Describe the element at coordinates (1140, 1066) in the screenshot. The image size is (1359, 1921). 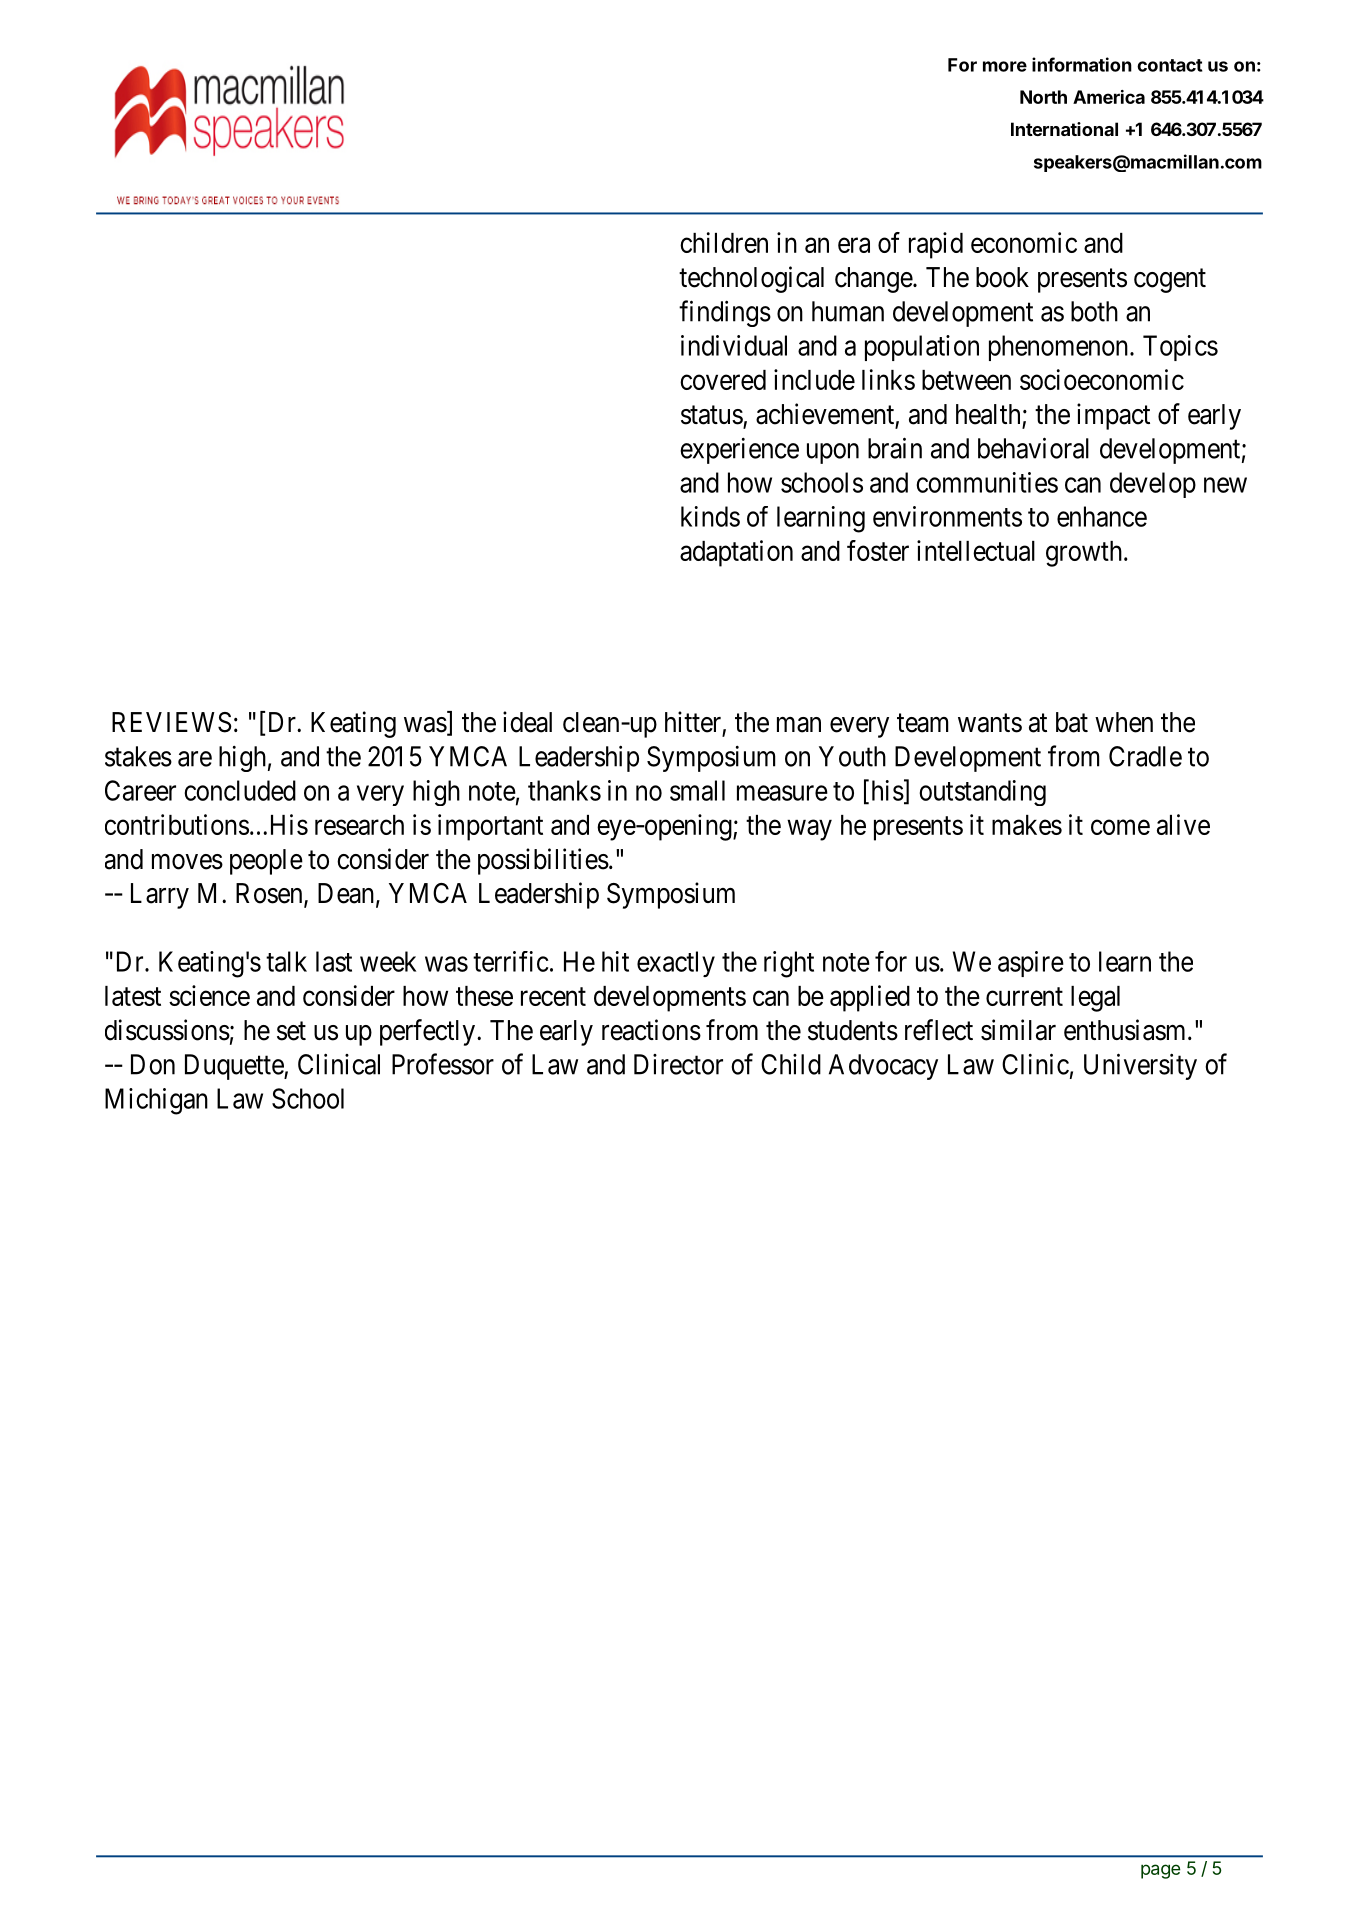
I see `University` at that location.
